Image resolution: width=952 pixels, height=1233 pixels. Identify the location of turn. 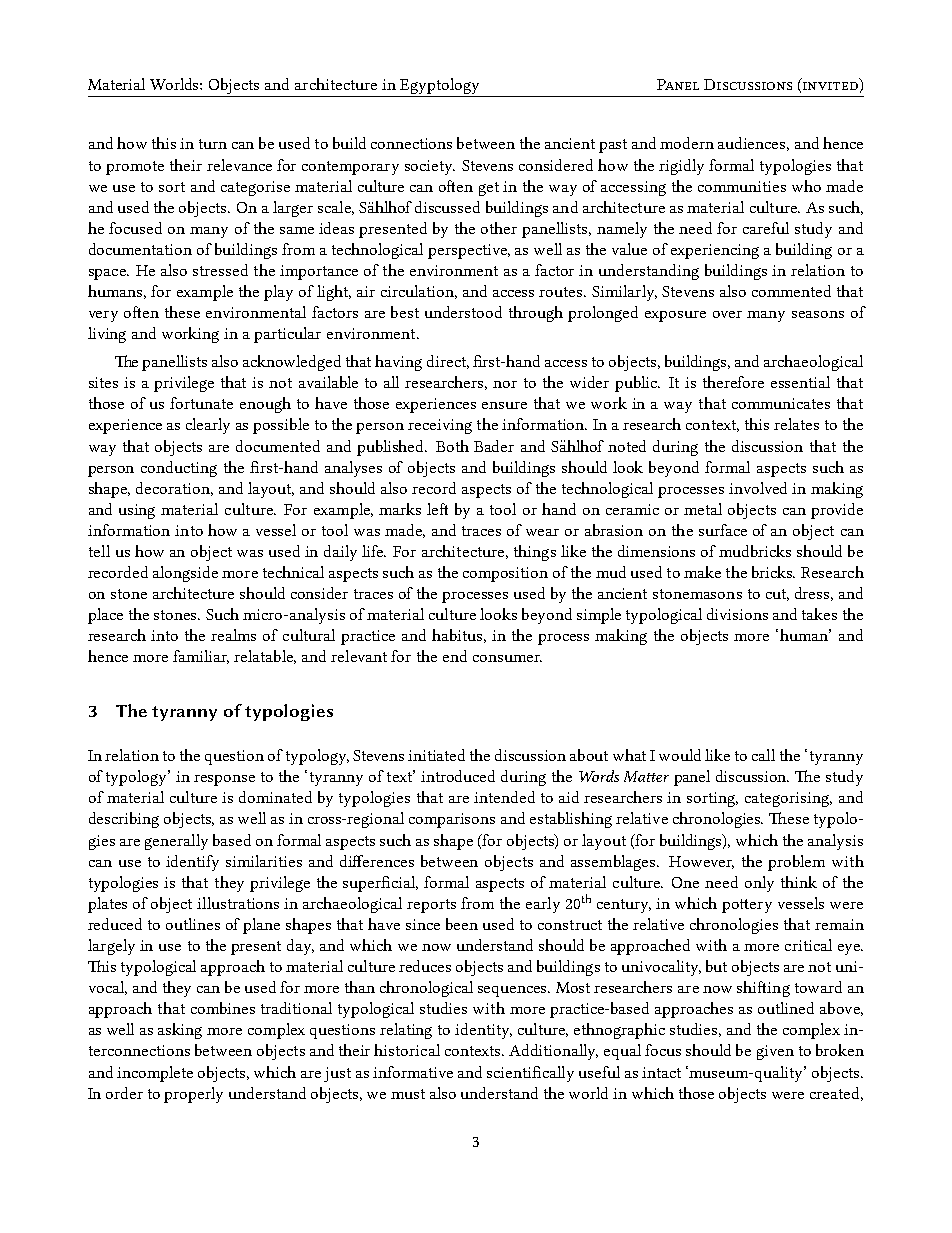
(213, 144).
